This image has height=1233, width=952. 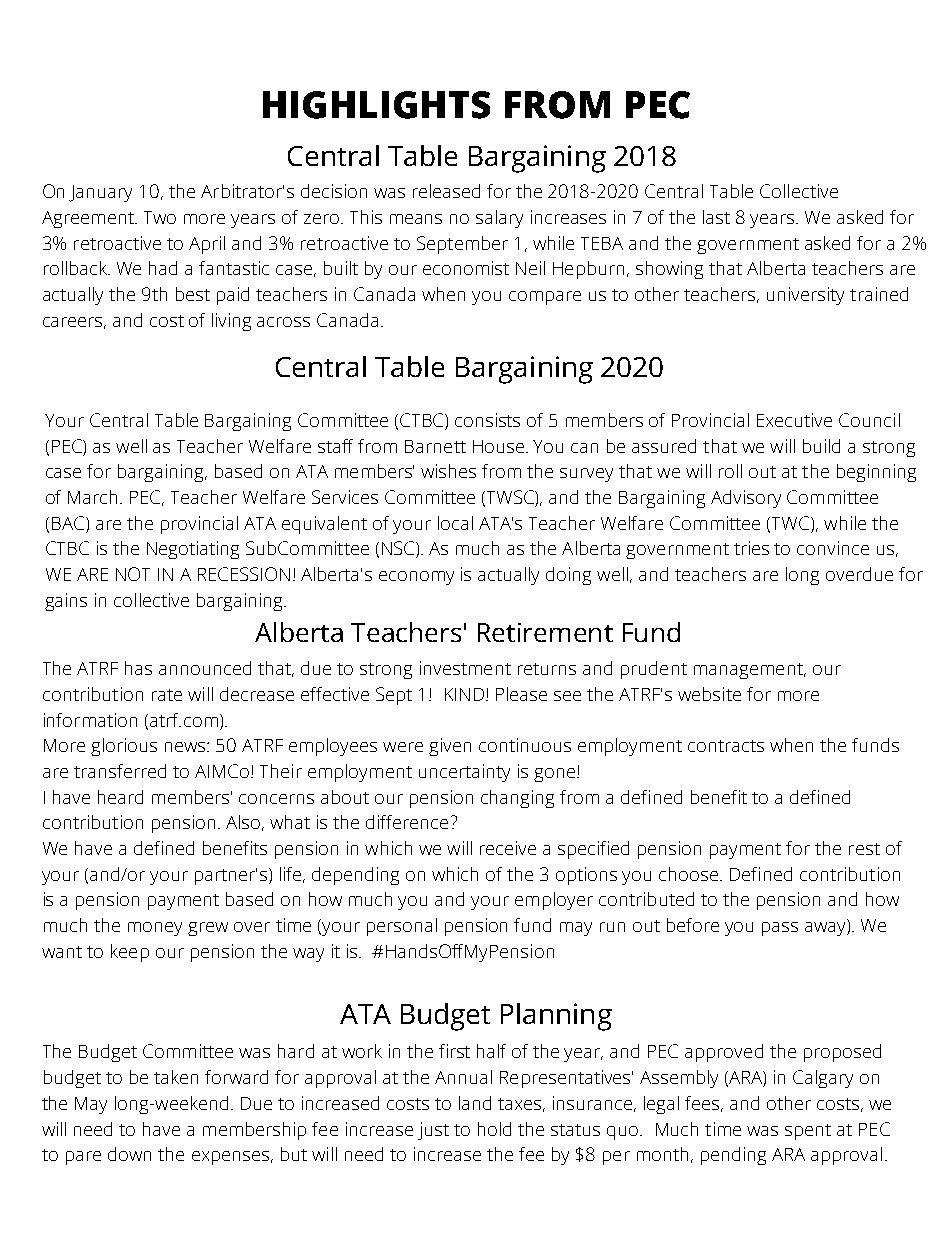 I want to click on management, so click(x=749, y=671).
